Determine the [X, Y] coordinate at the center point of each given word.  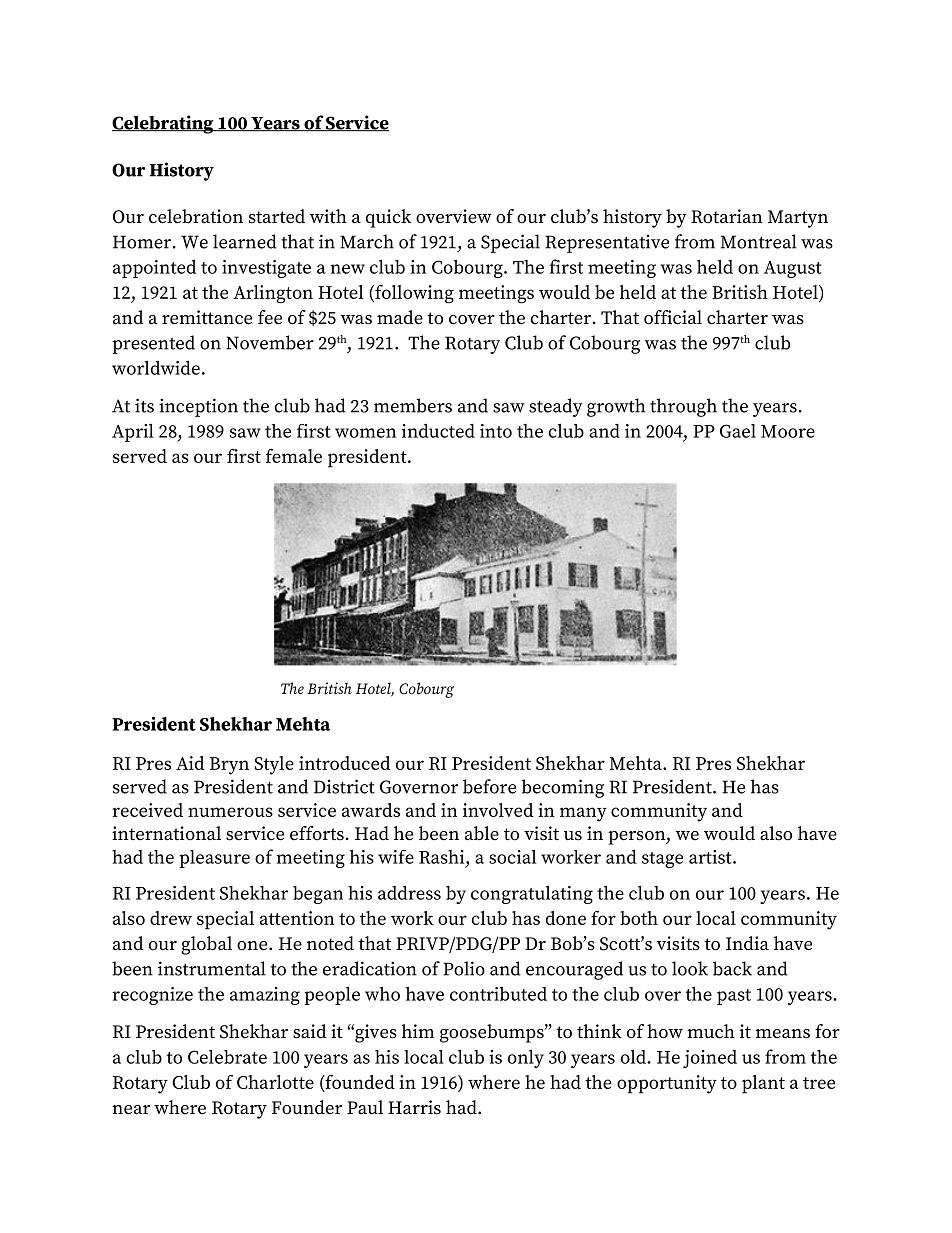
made [400, 317]
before [489, 786]
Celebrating [164, 124]
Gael [738, 431]
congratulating [532, 894]
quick [388, 218]
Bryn [229, 766]
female [294, 455]
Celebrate [227, 1057]
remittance [207, 317]
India [747, 943]
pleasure [214, 859]
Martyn [798, 219]
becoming [562, 788]
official [673, 317]
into [496, 431]
